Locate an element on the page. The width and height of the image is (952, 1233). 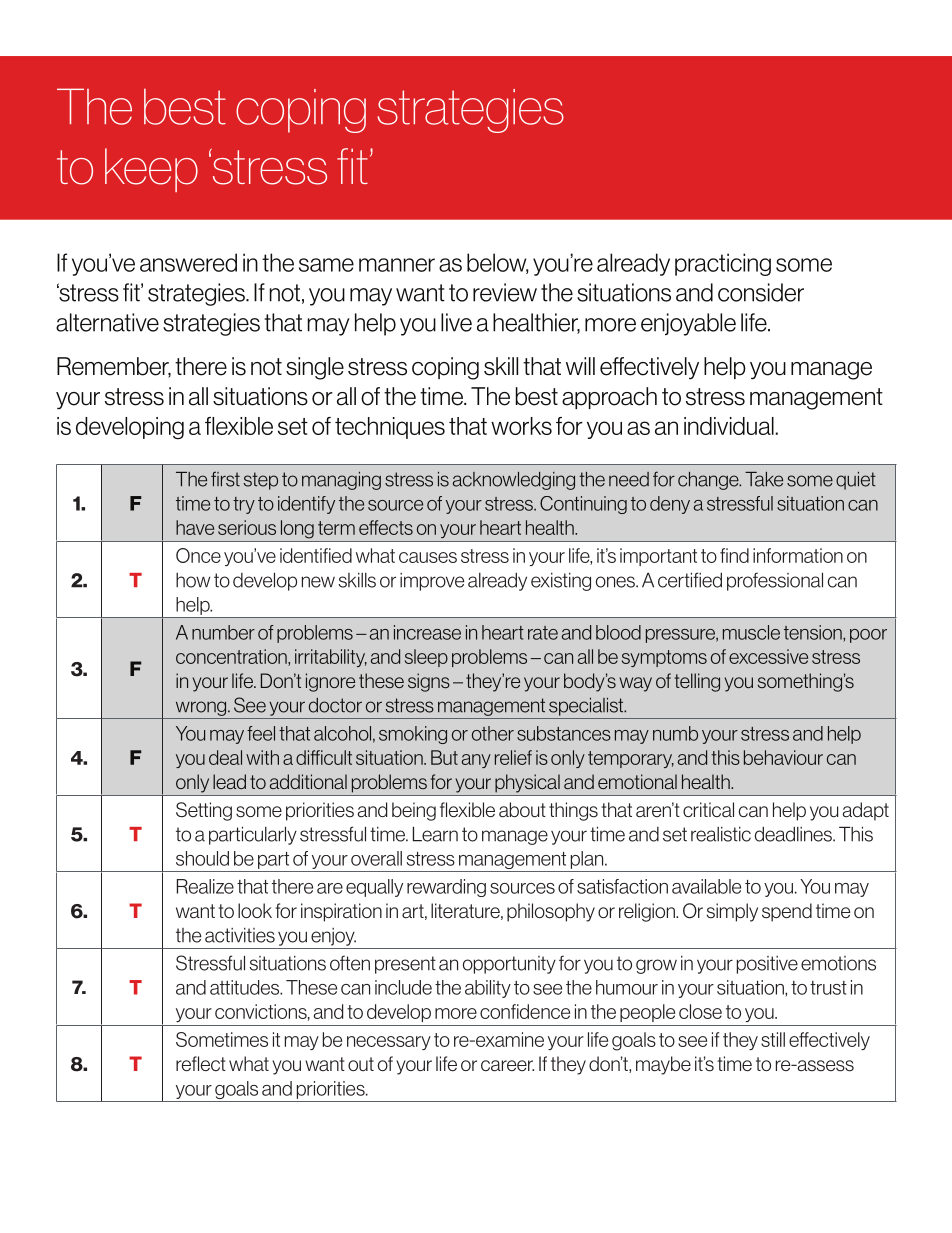
Take is located at coordinates (764, 479).
